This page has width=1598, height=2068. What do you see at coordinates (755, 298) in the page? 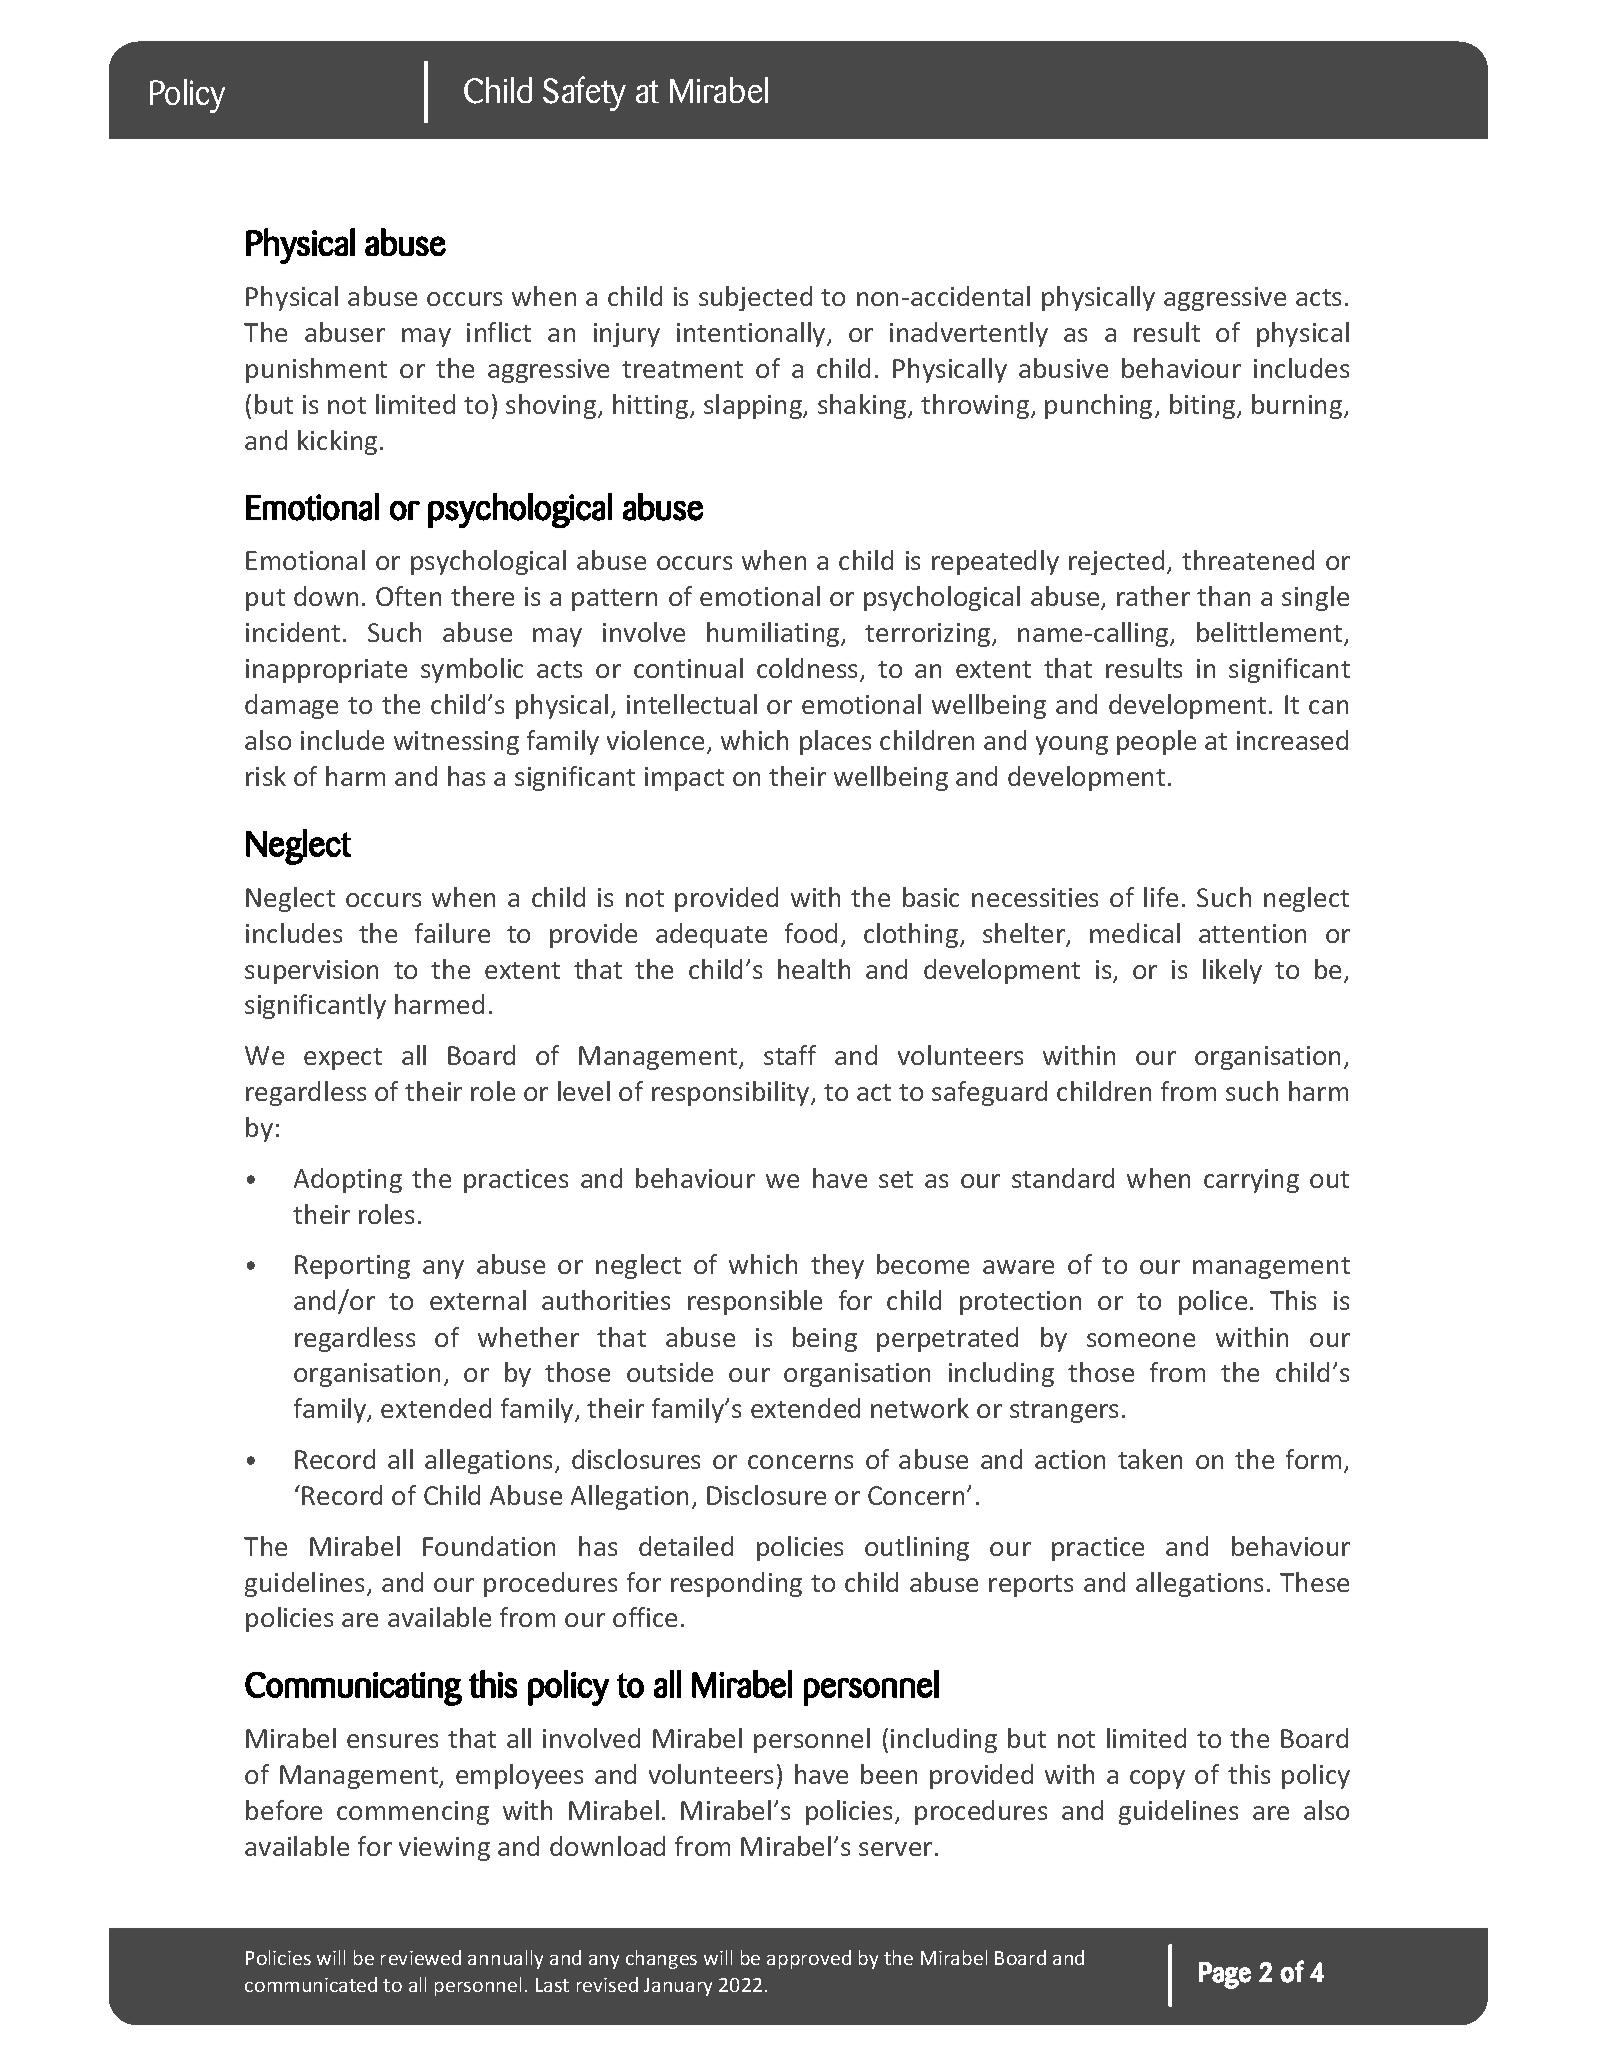
I see `subjected` at bounding box center [755, 298].
